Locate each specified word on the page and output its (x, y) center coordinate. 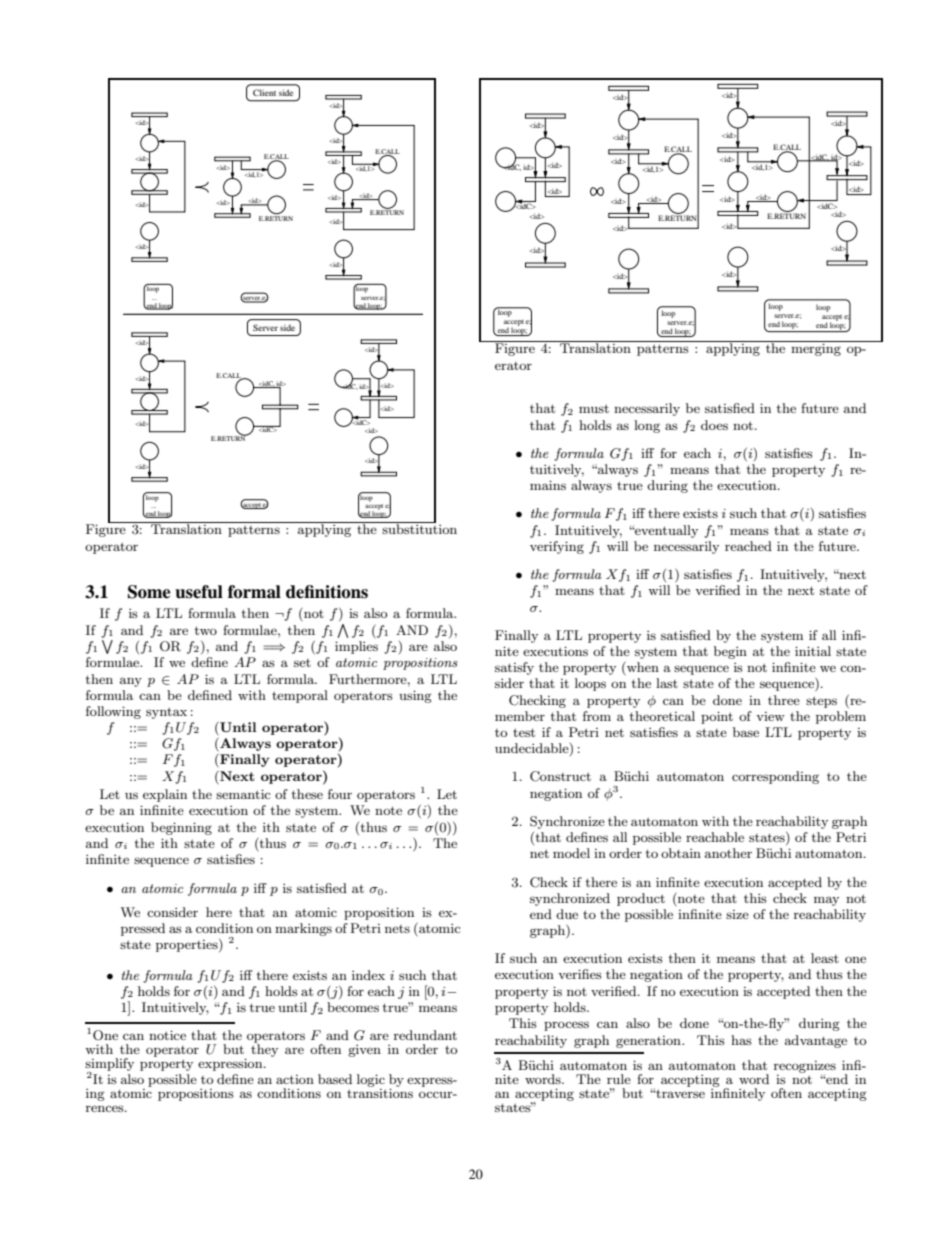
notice (167, 1035)
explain (165, 795)
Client (264, 93)
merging (816, 349)
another (728, 853)
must (594, 408)
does (714, 425)
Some (149, 592)
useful (199, 592)
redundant (425, 1035)
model (571, 853)
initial (813, 651)
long (647, 426)
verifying (557, 547)
